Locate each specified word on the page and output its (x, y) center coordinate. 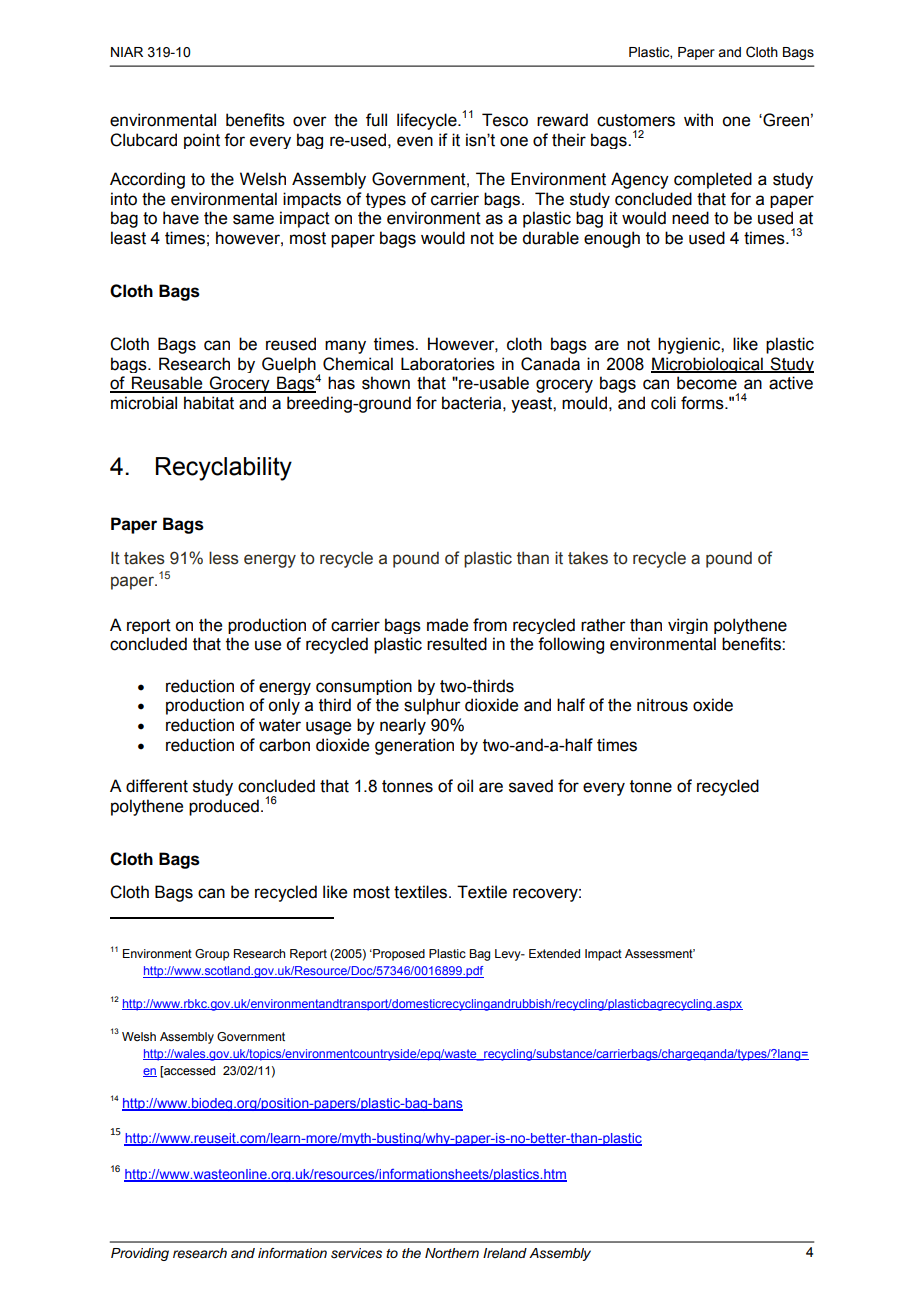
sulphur (432, 706)
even (415, 141)
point (202, 141)
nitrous (662, 705)
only (284, 706)
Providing (140, 1254)
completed (713, 180)
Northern (452, 1253)
